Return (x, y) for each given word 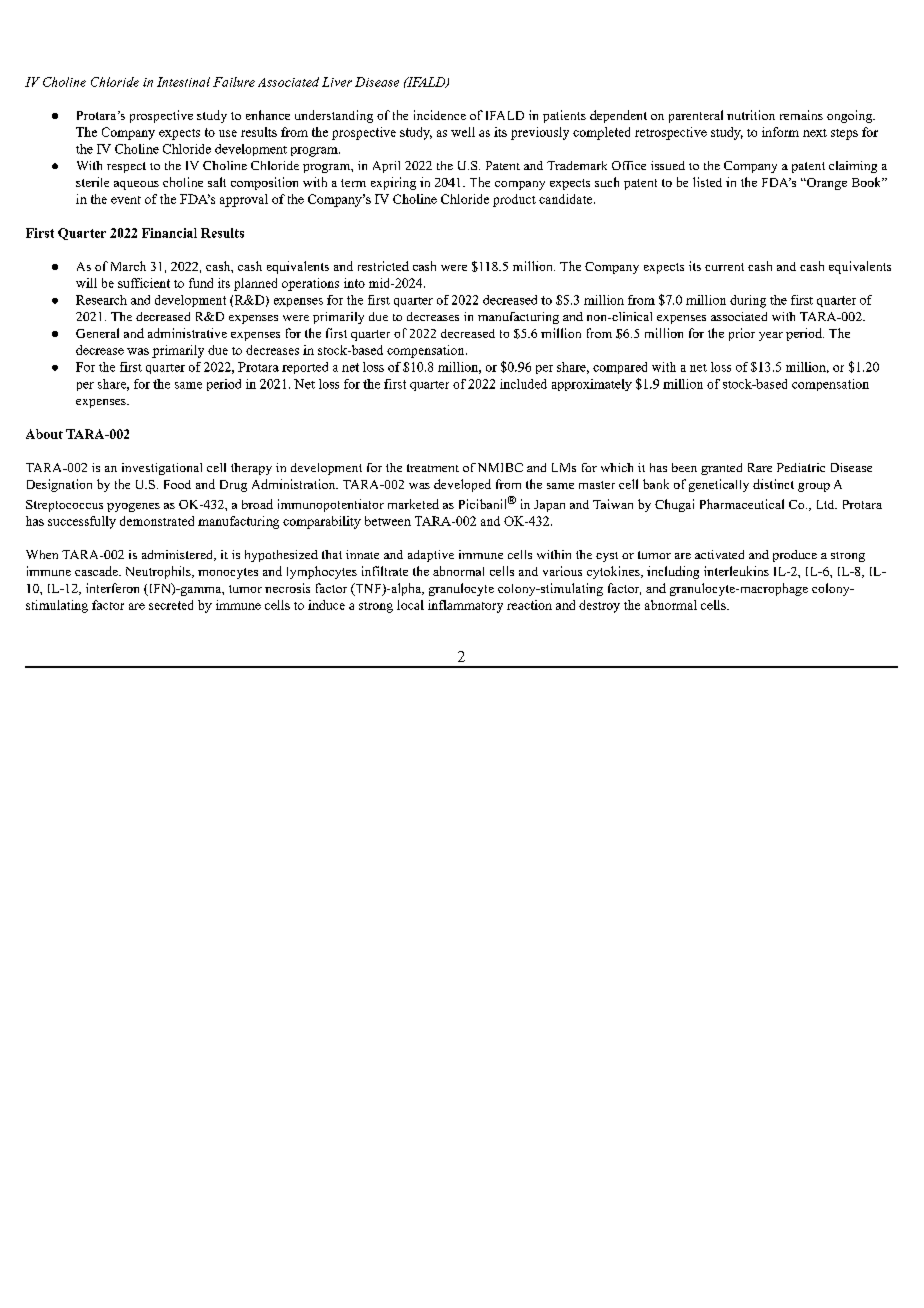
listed (707, 182)
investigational (162, 469)
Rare (760, 467)
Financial (169, 233)
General (97, 333)
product (514, 200)
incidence (440, 115)
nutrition (751, 115)
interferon (112, 588)
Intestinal (183, 82)
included (523, 384)
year (771, 336)
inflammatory (465, 606)
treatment (433, 468)
